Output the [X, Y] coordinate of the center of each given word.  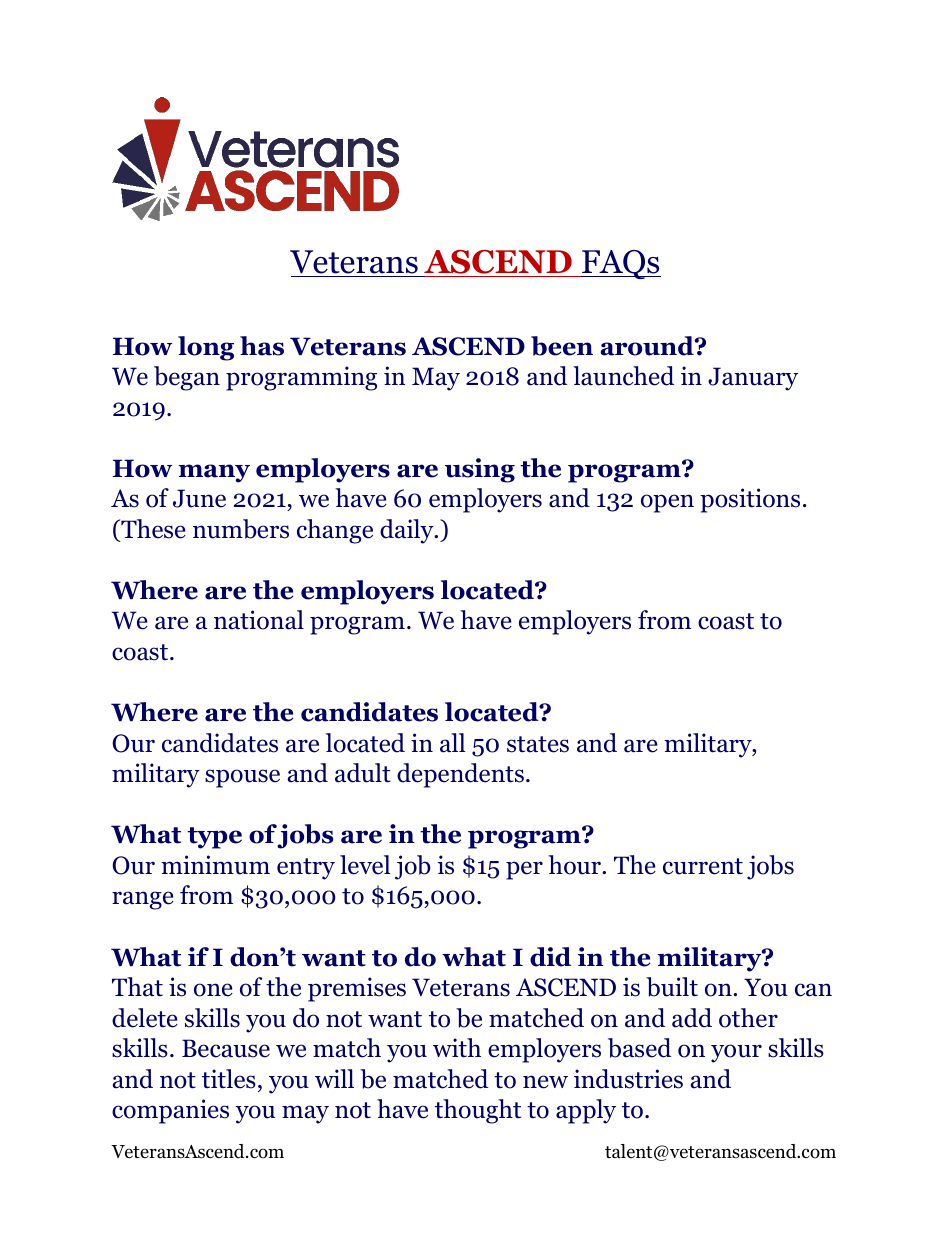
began [187, 378]
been [562, 346]
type [214, 838]
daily [408, 531]
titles [229, 1079]
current [703, 866]
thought [478, 1111]
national [259, 620]
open [667, 503]
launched [623, 376]
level [365, 865]
